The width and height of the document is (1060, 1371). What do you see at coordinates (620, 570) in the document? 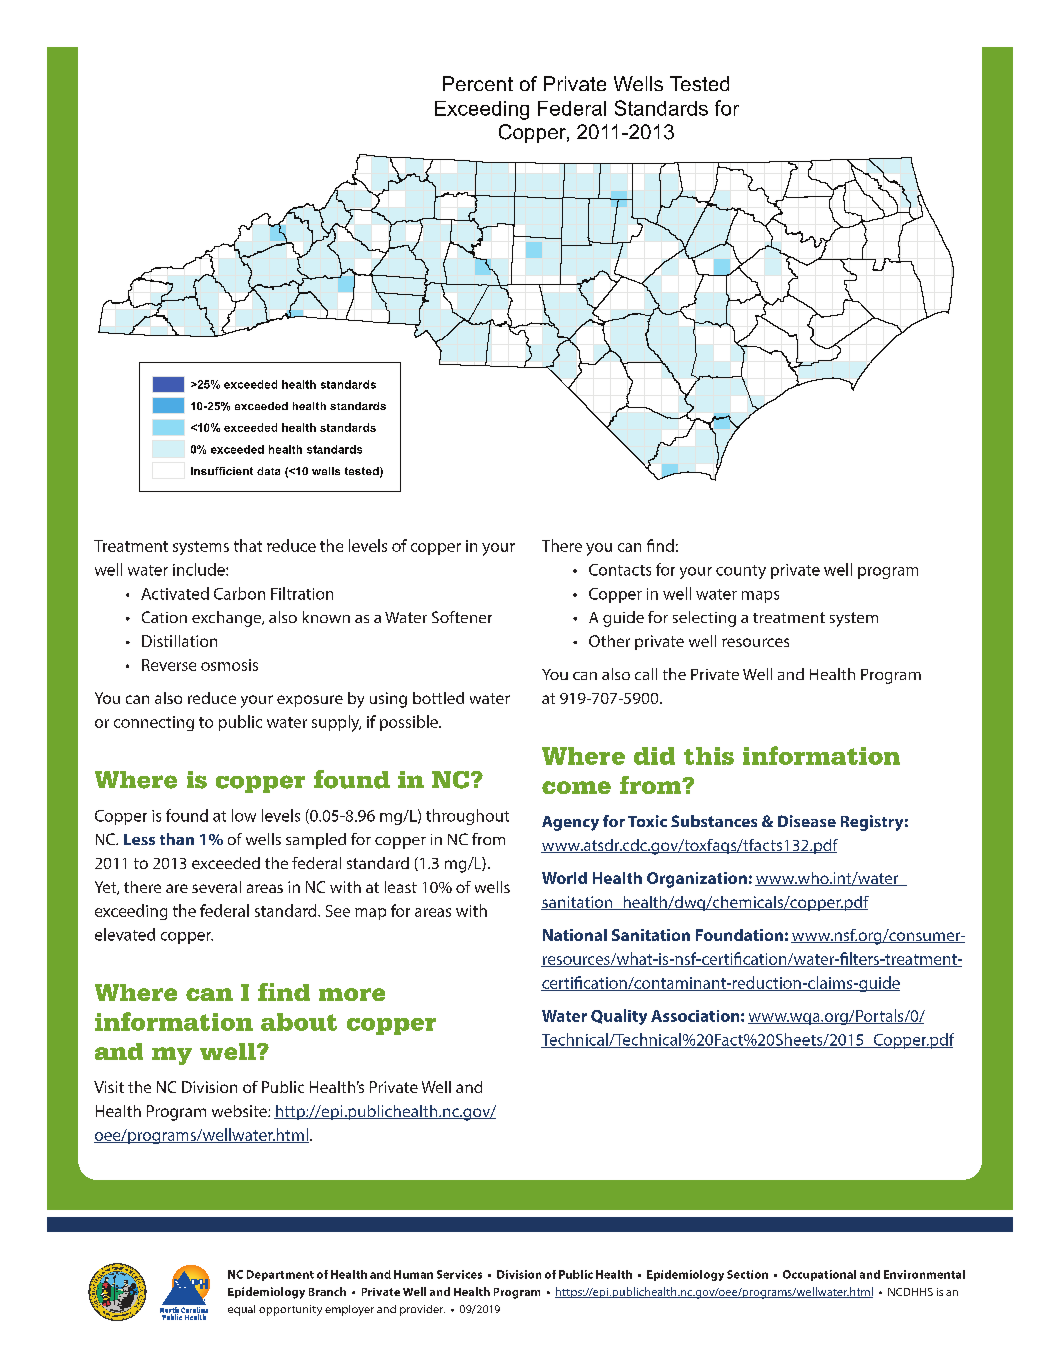
I see `Contacts` at bounding box center [620, 570].
